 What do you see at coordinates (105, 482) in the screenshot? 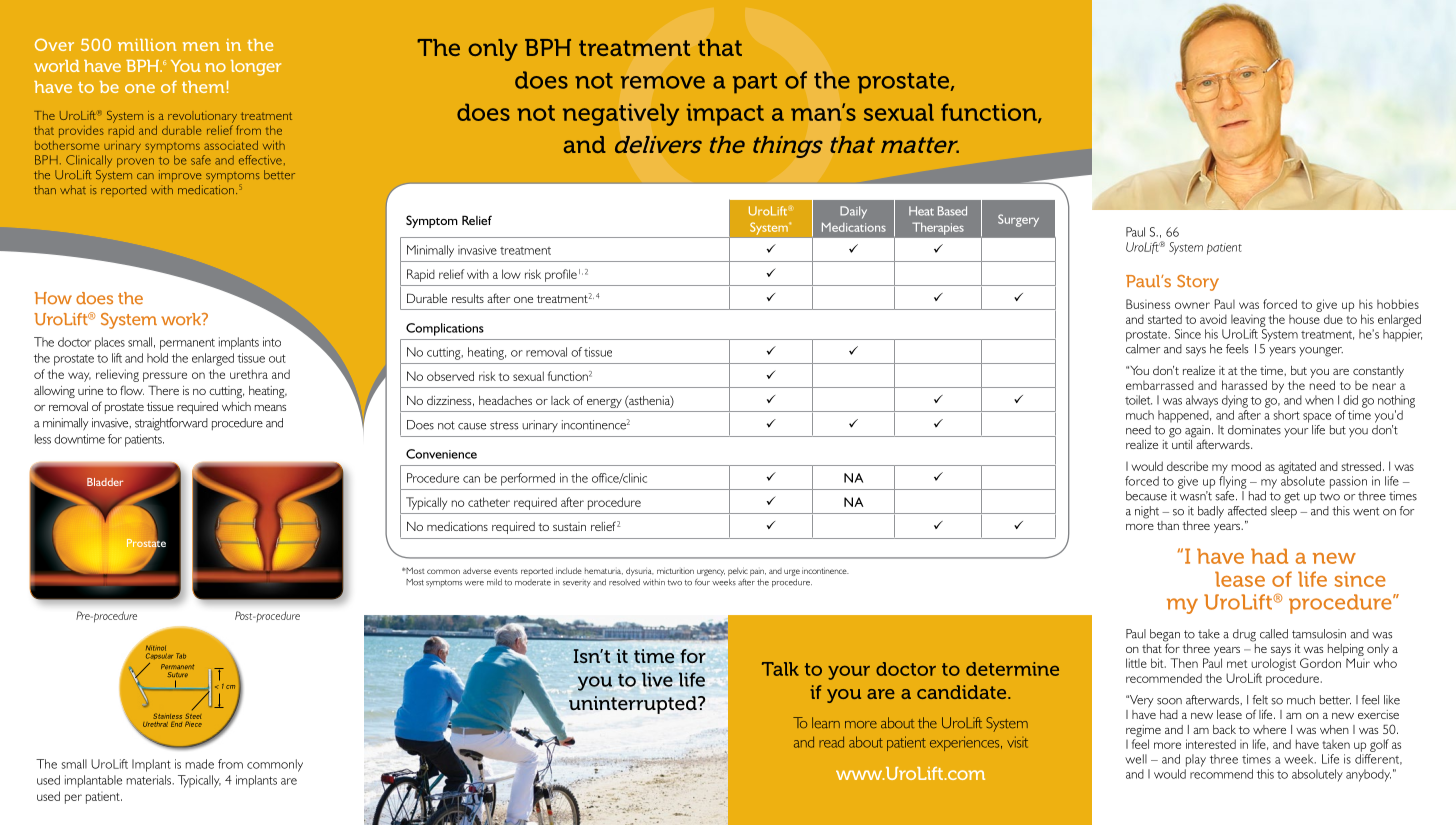
I see `Bladder` at bounding box center [105, 482].
